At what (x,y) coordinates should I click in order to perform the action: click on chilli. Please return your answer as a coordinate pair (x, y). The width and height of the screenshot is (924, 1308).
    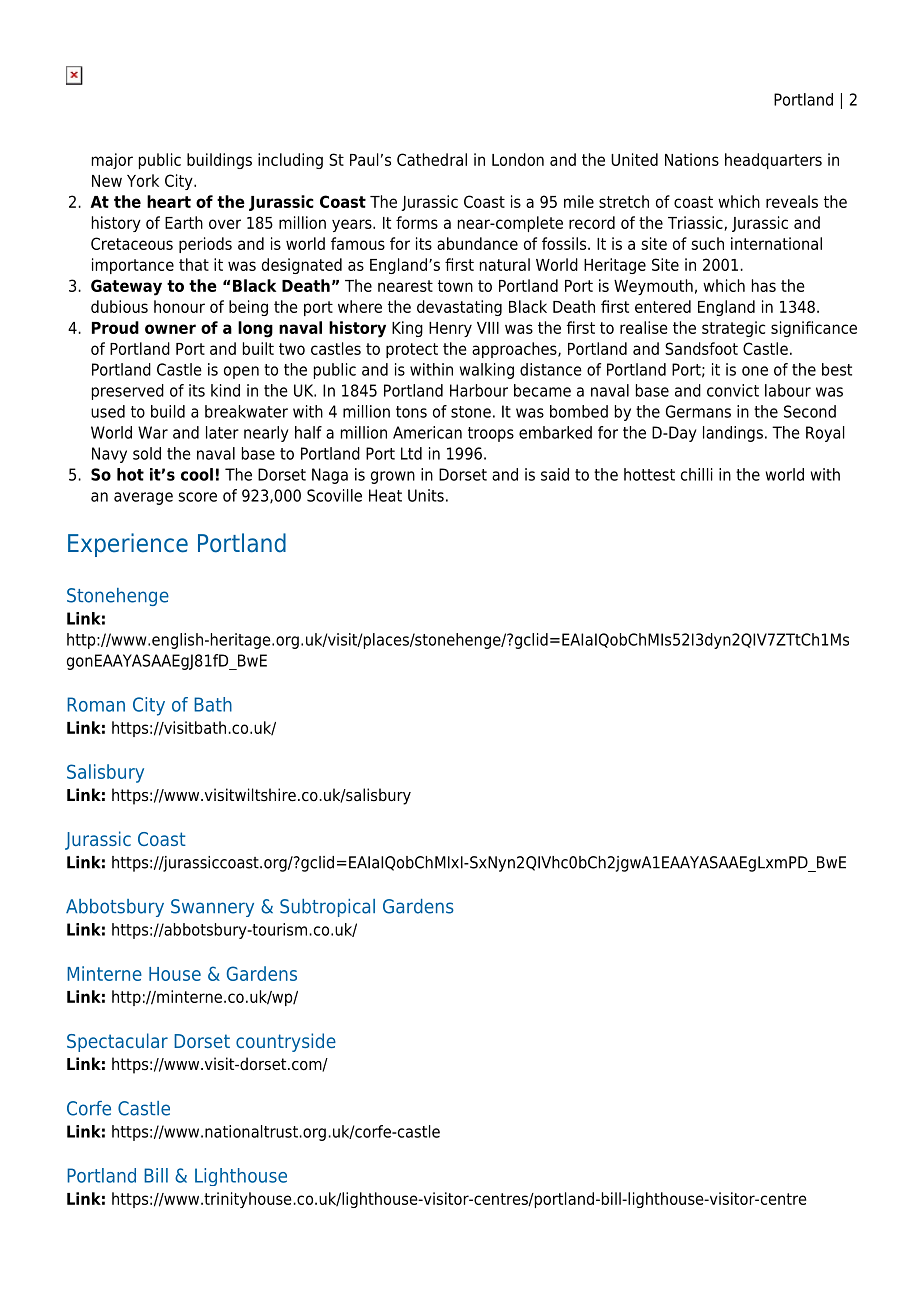
    Looking at the image, I should click on (697, 474).
